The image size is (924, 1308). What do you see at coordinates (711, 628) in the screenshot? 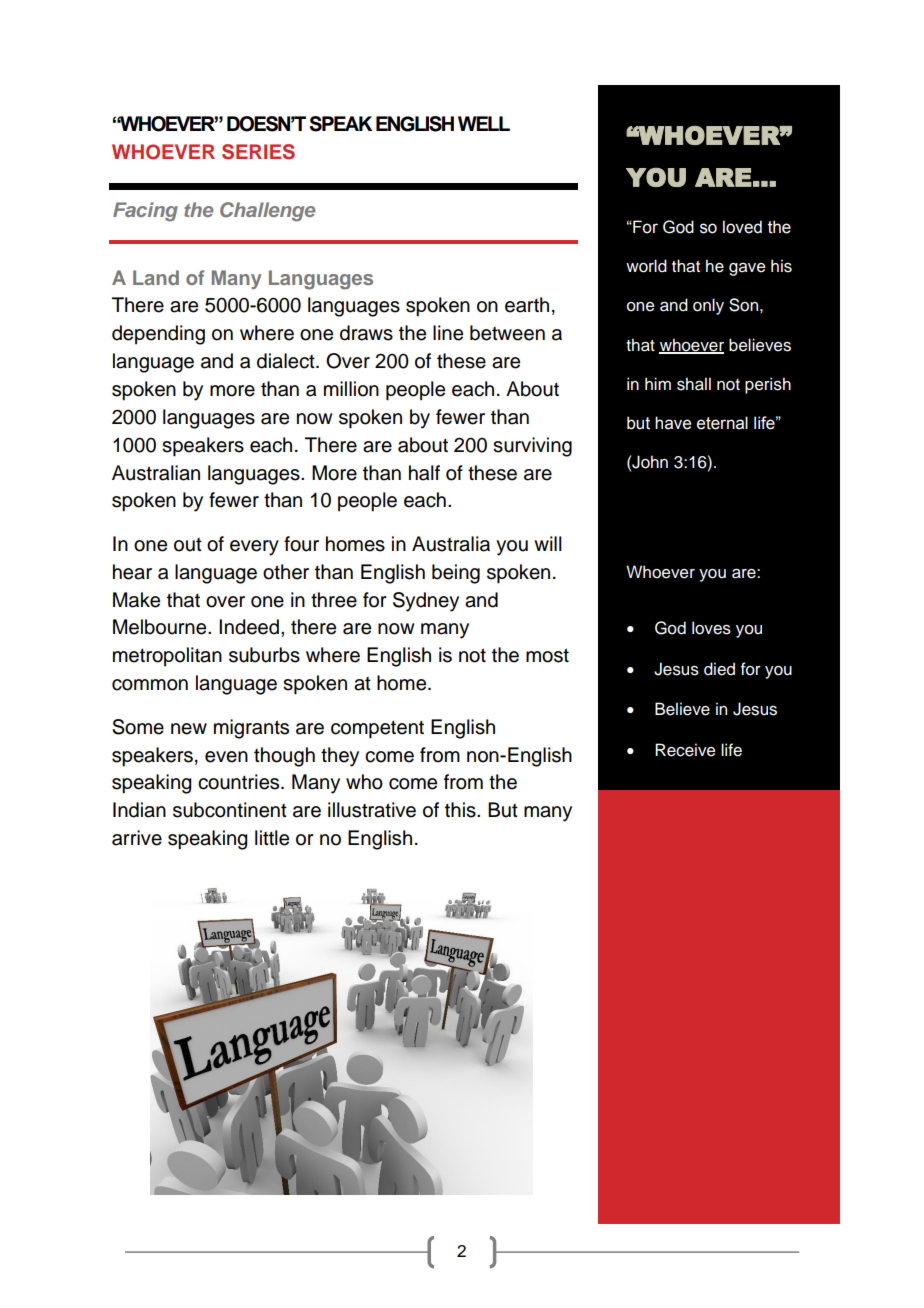
I see `loves` at bounding box center [711, 628].
